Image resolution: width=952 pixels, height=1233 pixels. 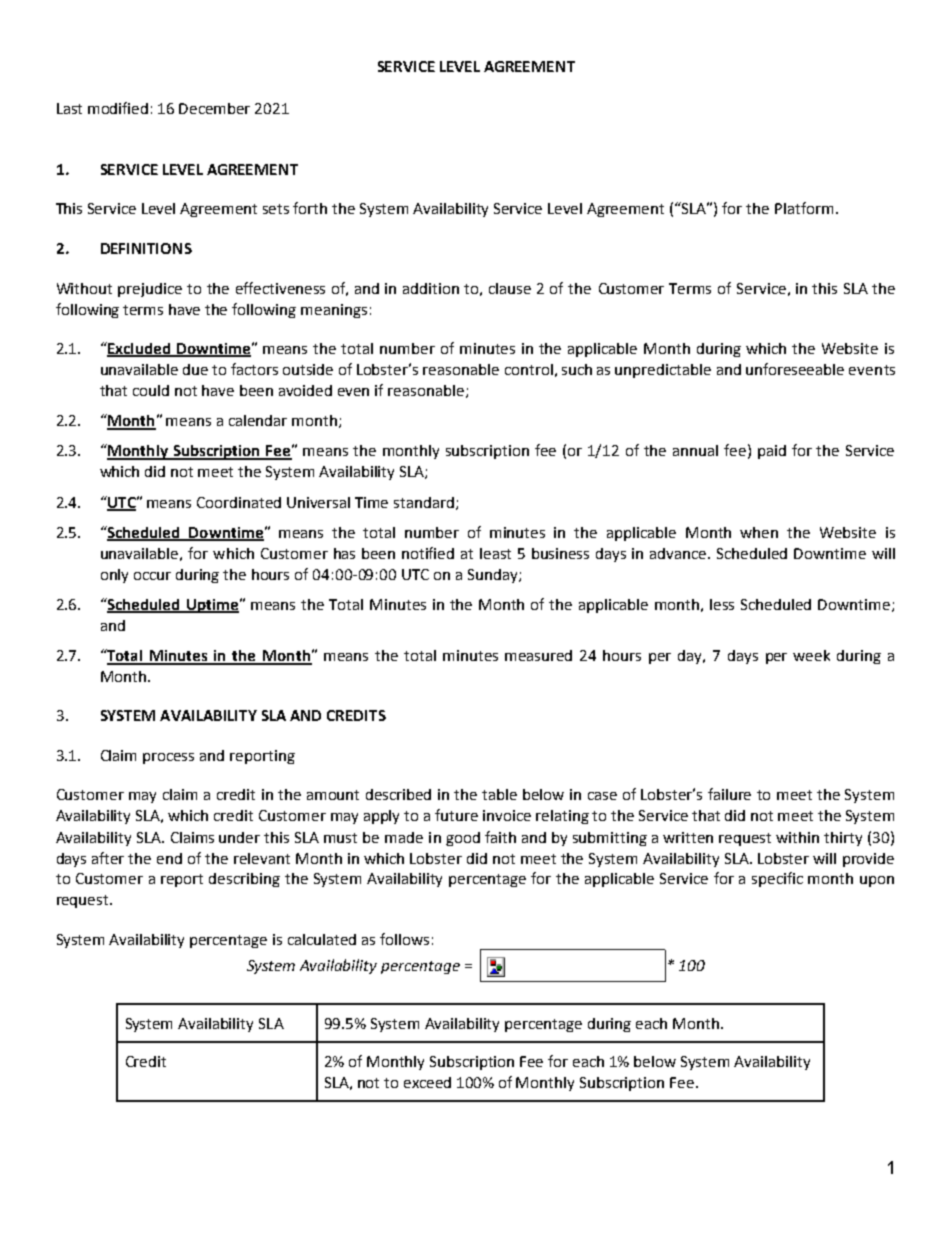 I want to click on process, so click(x=168, y=758).
